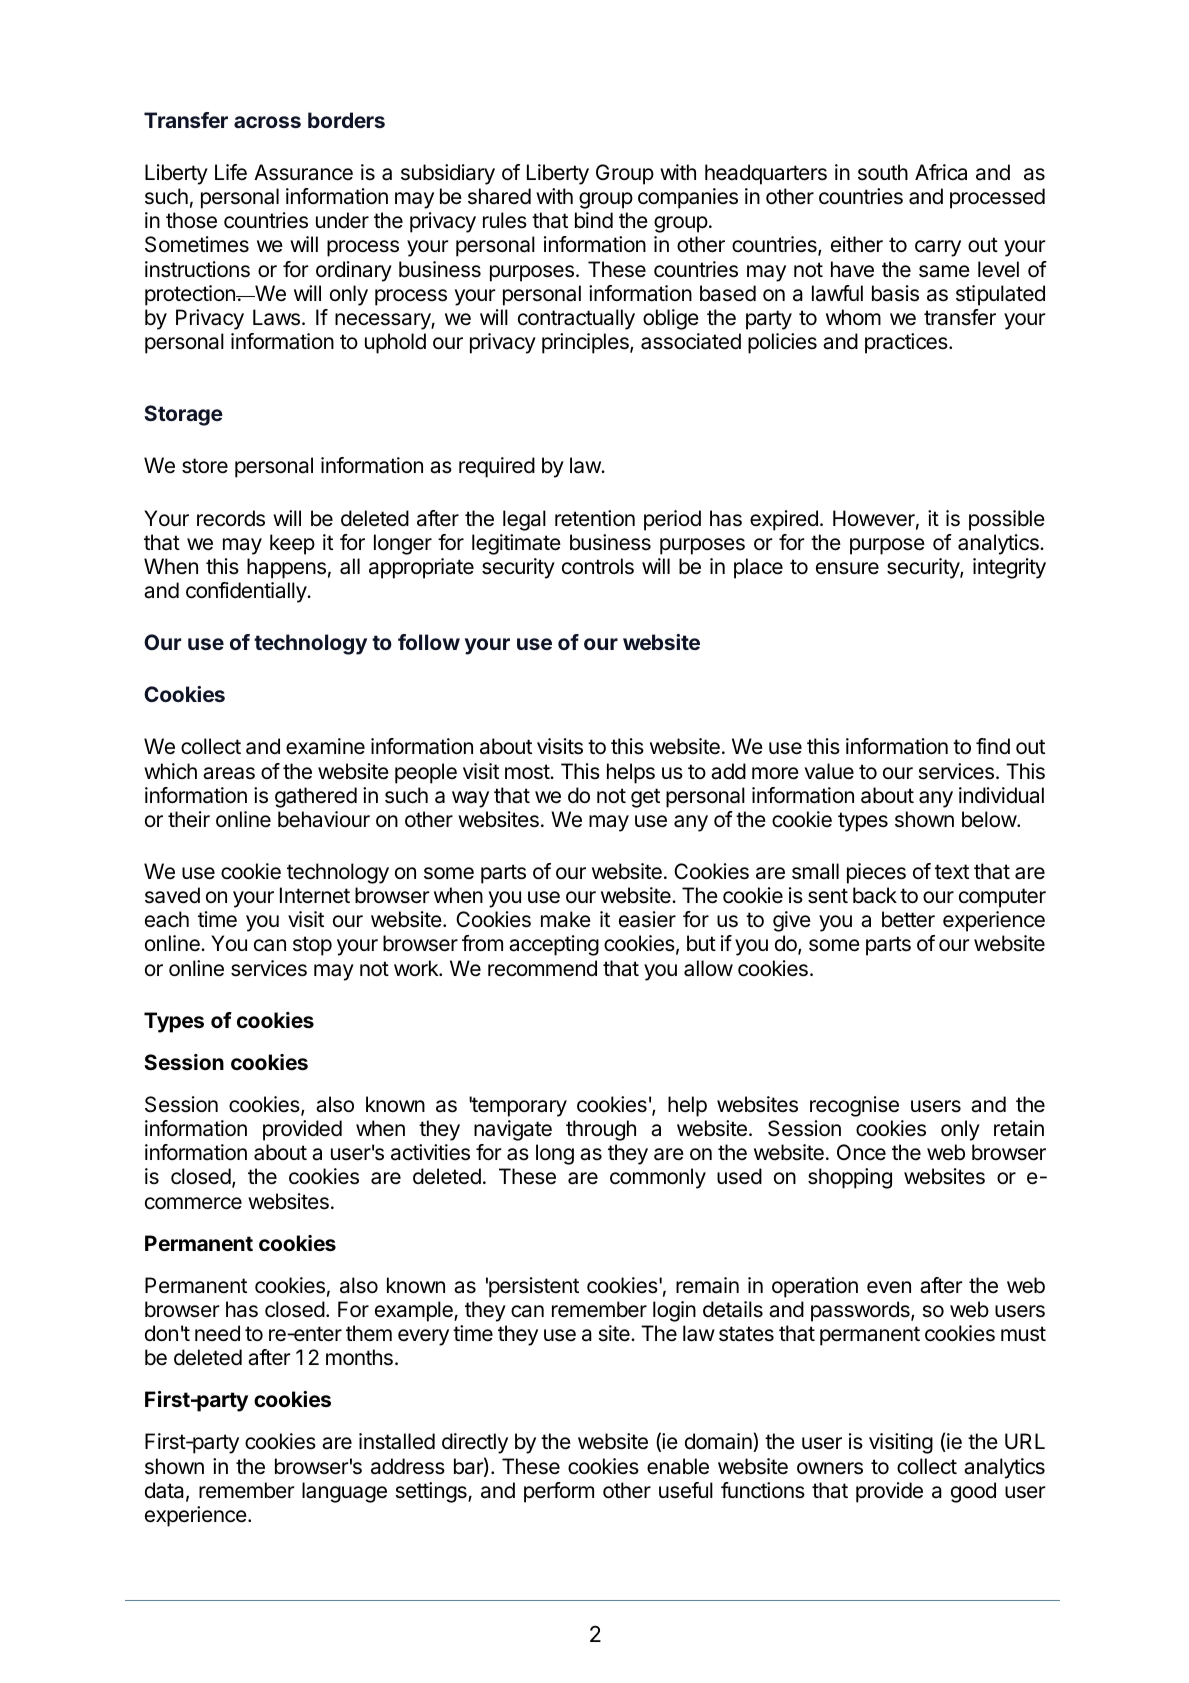 Image resolution: width=1189 pixels, height=1683 pixels. I want to click on through, so click(601, 1130).
